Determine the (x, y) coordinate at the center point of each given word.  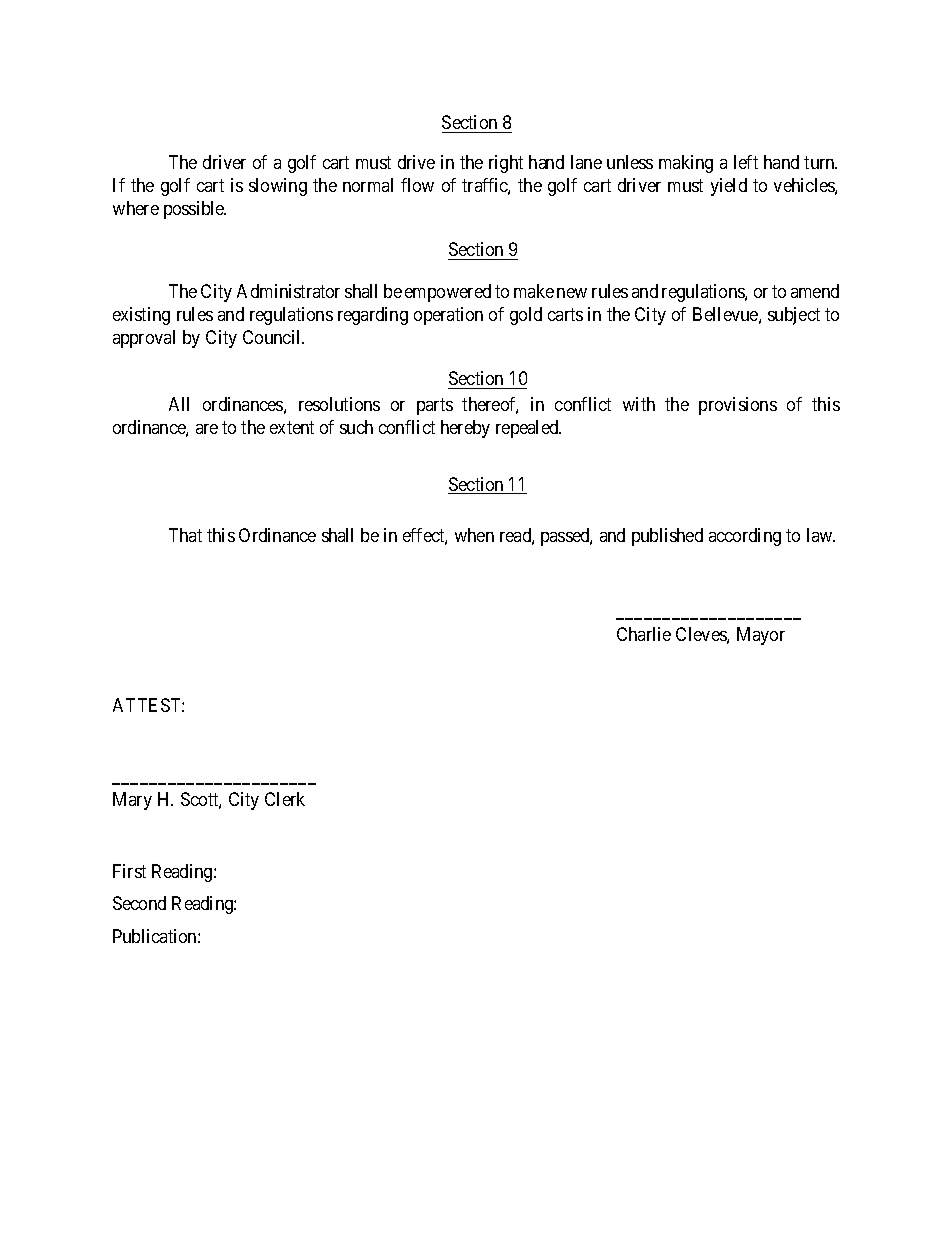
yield (729, 187)
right (506, 164)
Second (139, 903)
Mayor (761, 636)
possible (195, 210)
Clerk (285, 799)
